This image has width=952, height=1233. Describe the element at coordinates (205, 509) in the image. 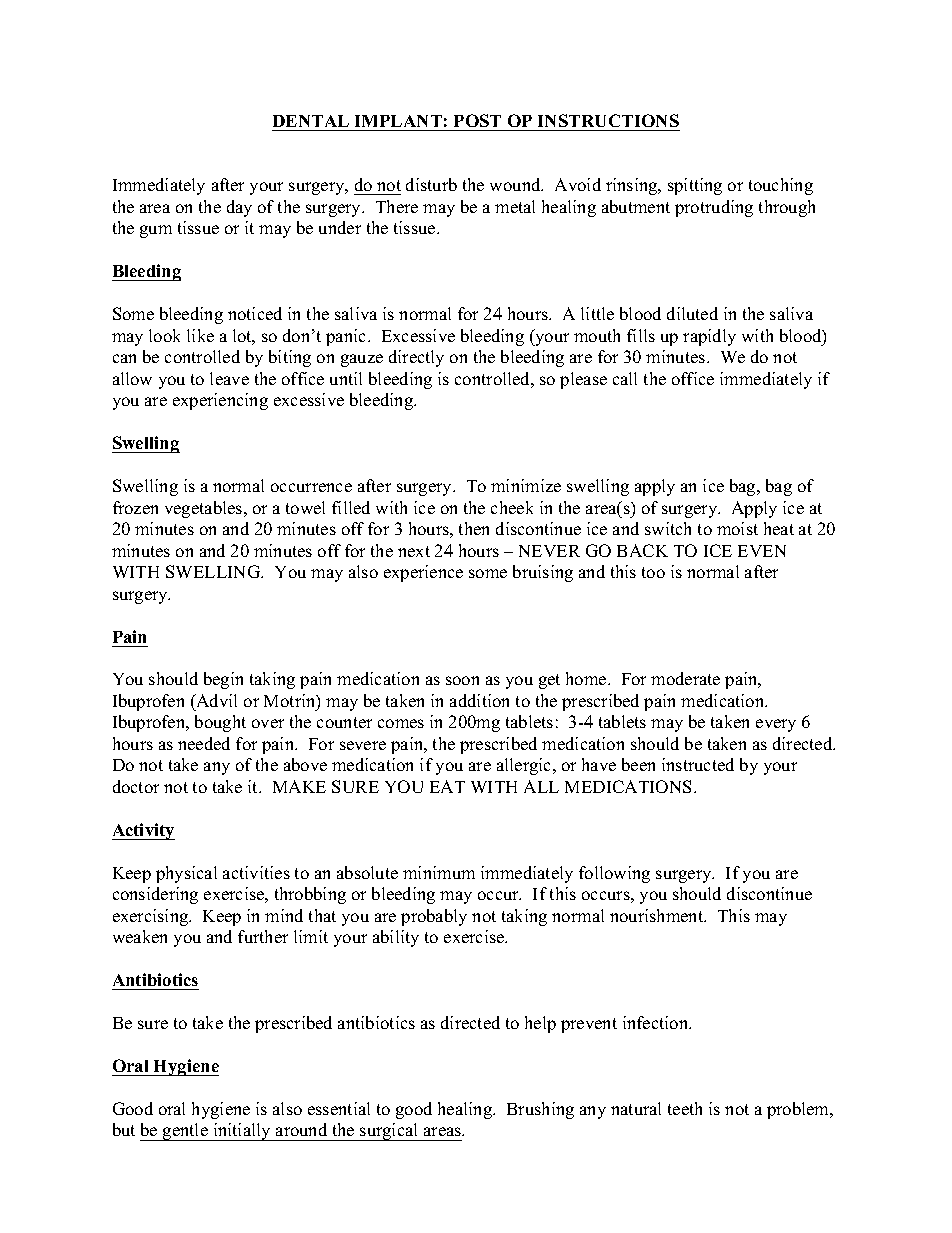

I see `vegetables` at that location.
